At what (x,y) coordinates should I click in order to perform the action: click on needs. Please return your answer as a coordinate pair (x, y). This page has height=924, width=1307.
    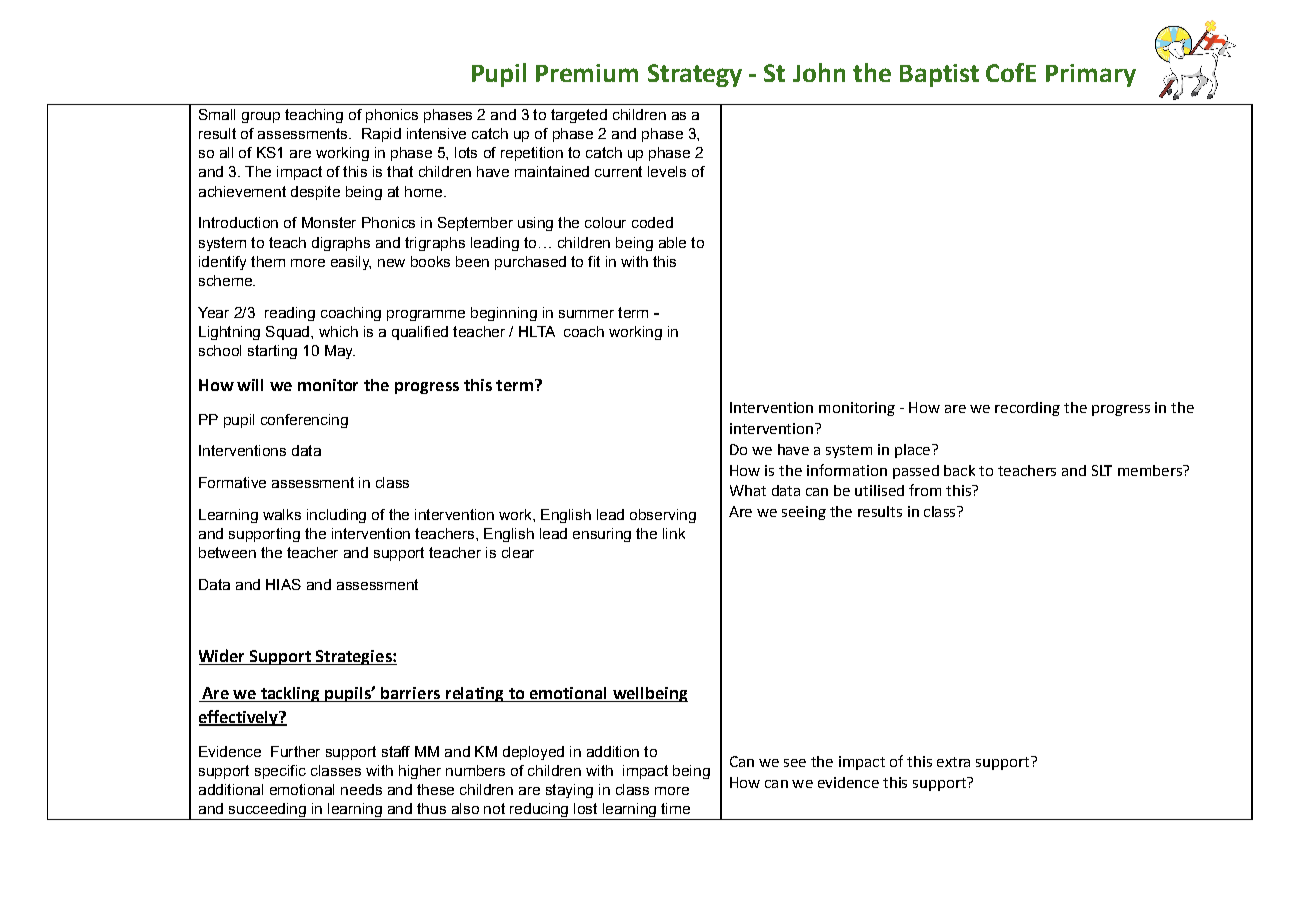
    Looking at the image, I should click on (361, 789).
